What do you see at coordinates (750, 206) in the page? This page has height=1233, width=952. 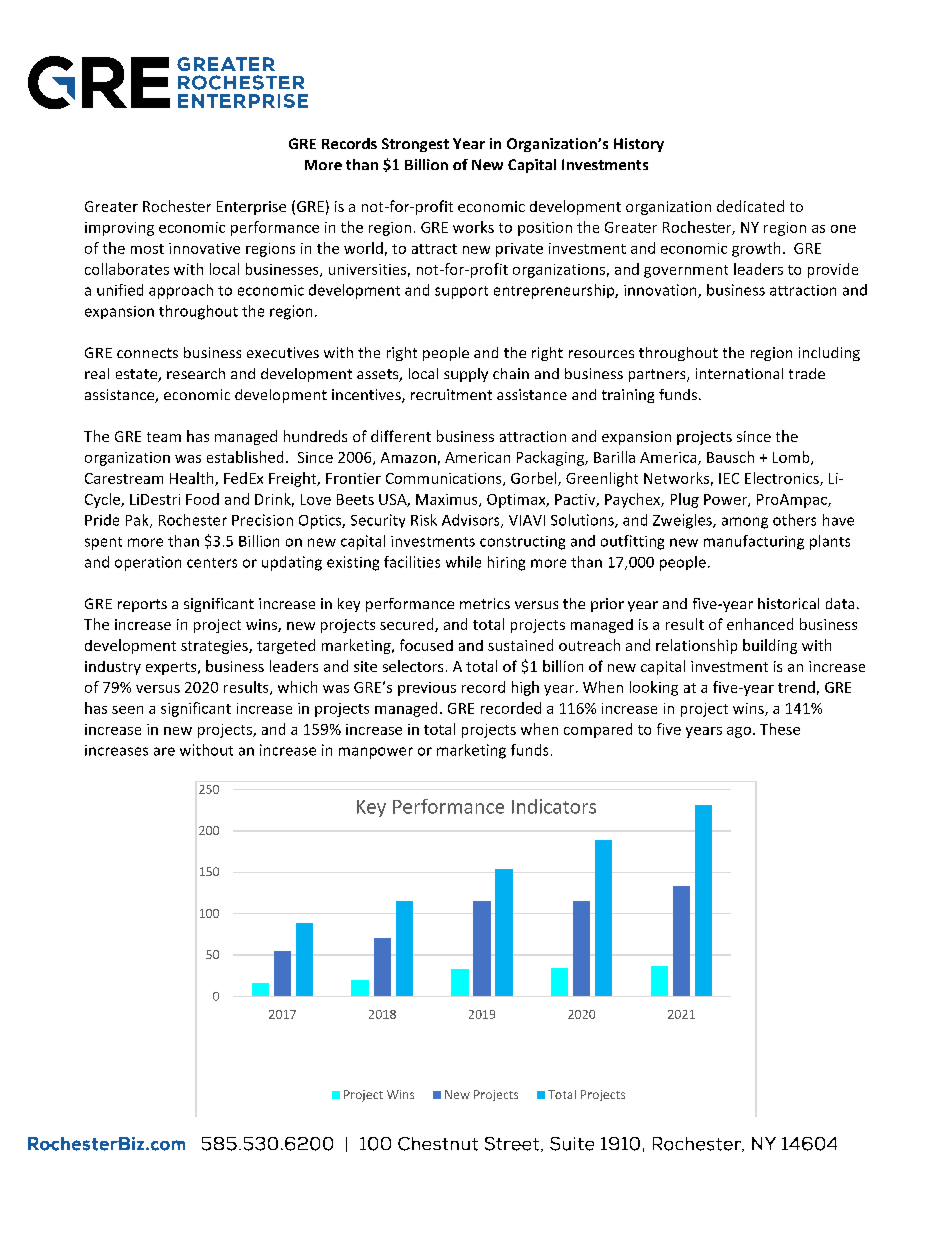 I see `dedicated` at bounding box center [750, 206].
